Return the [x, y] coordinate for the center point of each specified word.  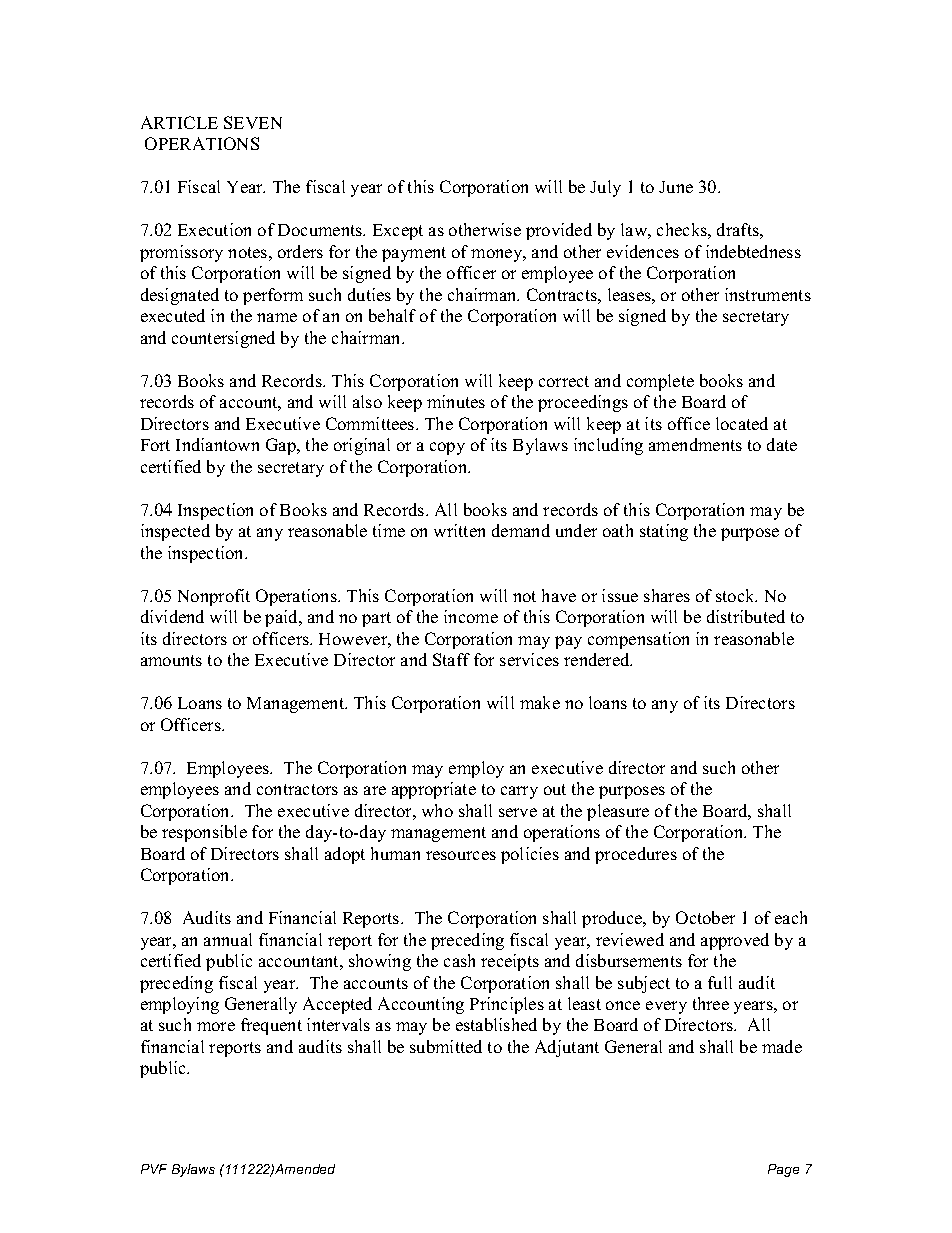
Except [398, 232]
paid [283, 618]
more [216, 1026]
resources [461, 855]
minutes [456, 401]
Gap [282, 446]
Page [783, 1170]
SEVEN [253, 122]
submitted [446, 1046]
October [705, 917]
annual [228, 939]
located [742, 423]
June [676, 187]
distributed [746, 616]
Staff [451, 659]
